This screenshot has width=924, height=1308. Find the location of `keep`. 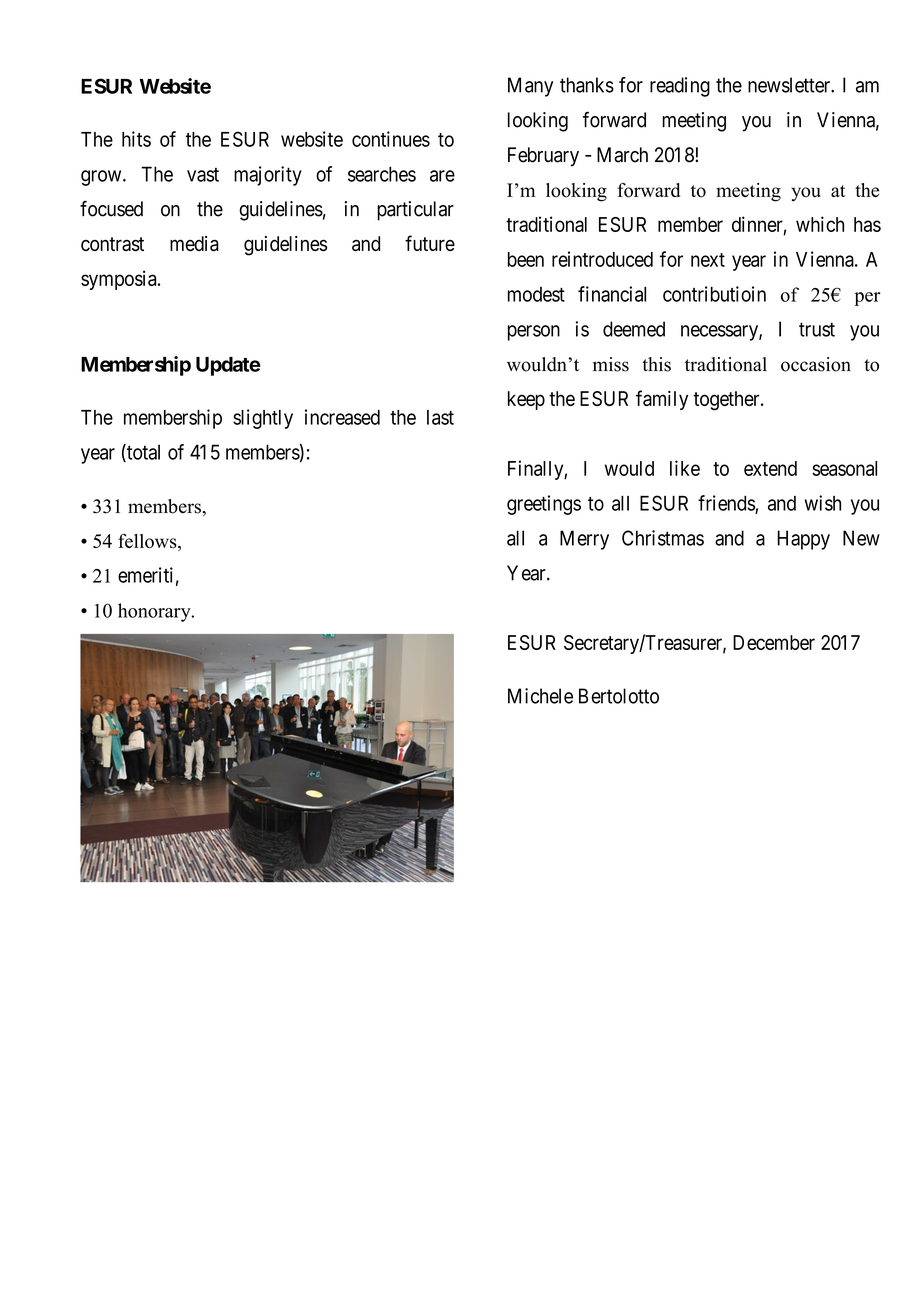

keep is located at coordinates (526, 400).
